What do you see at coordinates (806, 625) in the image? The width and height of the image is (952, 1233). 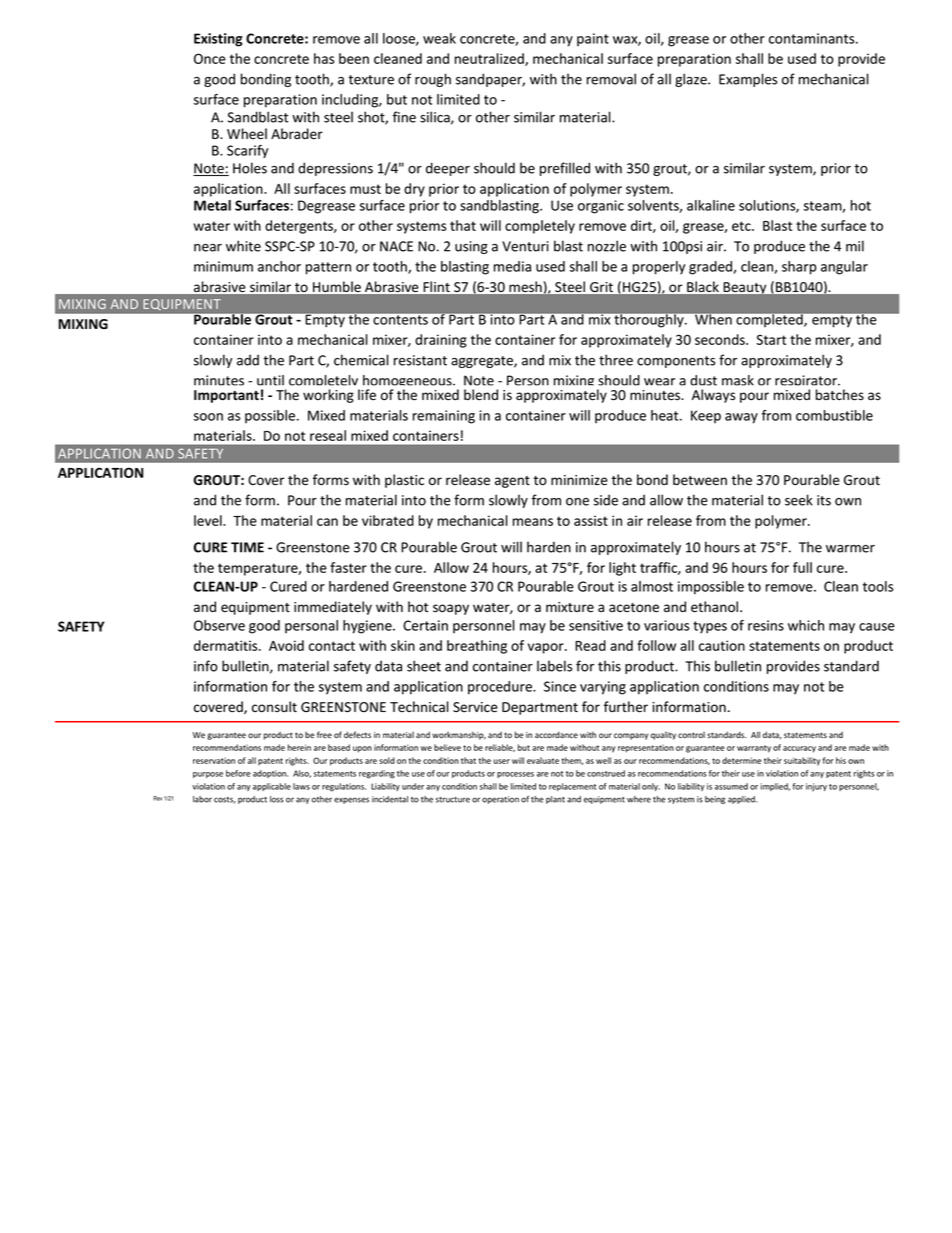 I see `which` at bounding box center [806, 625].
